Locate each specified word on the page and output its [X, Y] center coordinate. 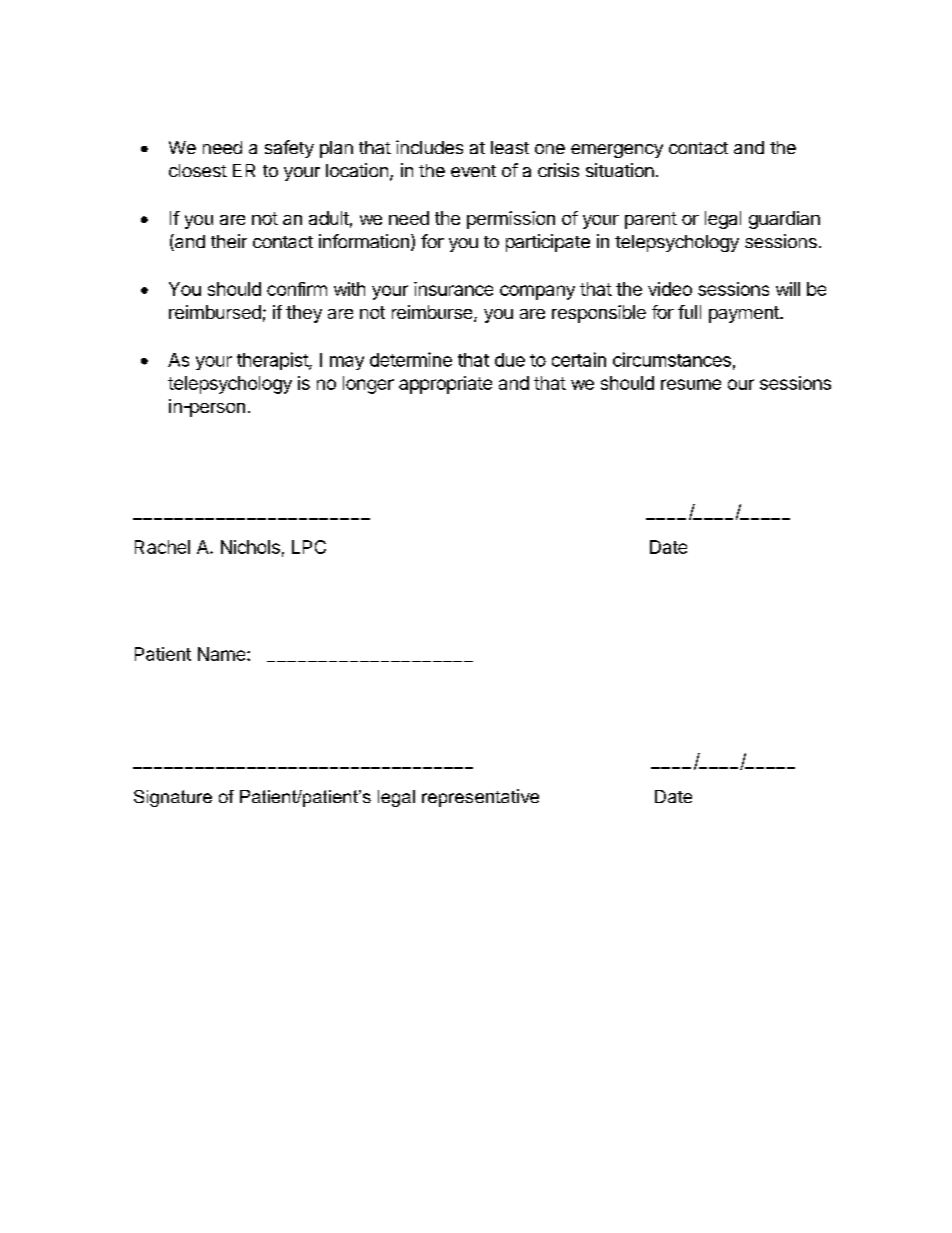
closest [198, 170]
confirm [297, 289]
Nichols [250, 547]
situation [620, 170]
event [473, 171]
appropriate [445, 385]
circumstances [672, 359]
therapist [273, 361]
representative [480, 798]
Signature [173, 798]
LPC [309, 547]
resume [691, 384]
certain [579, 359]
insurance [453, 289]
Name [223, 654]
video [670, 289]
